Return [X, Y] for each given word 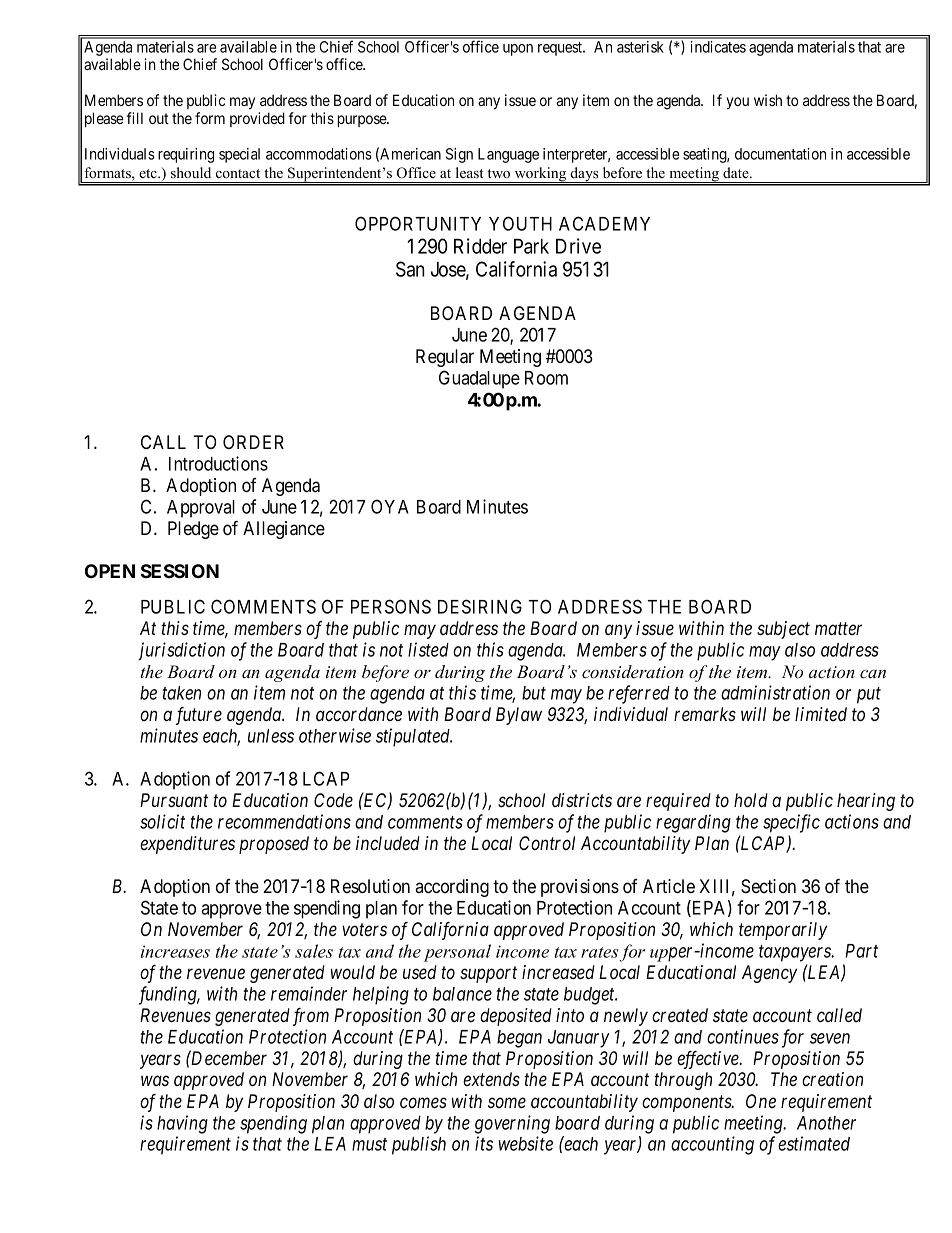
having [182, 1124]
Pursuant [174, 800]
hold [751, 800]
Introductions [218, 463]
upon [518, 50]
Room [546, 378]
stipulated [414, 737]
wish [768, 100]
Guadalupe [479, 379]
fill [135, 118]
